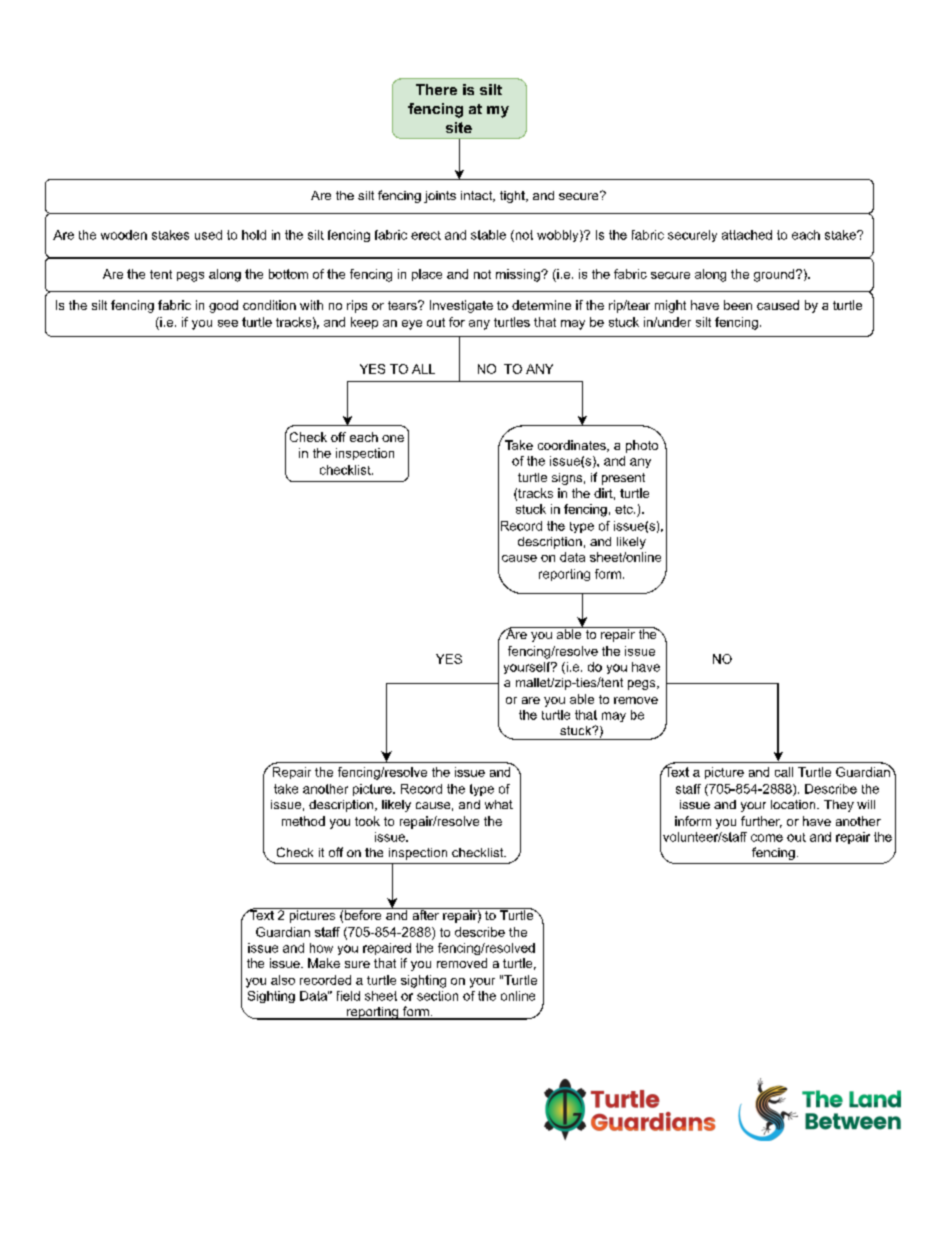  Describe the element at coordinates (784, 772) in the screenshot. I see `call` at that location.
